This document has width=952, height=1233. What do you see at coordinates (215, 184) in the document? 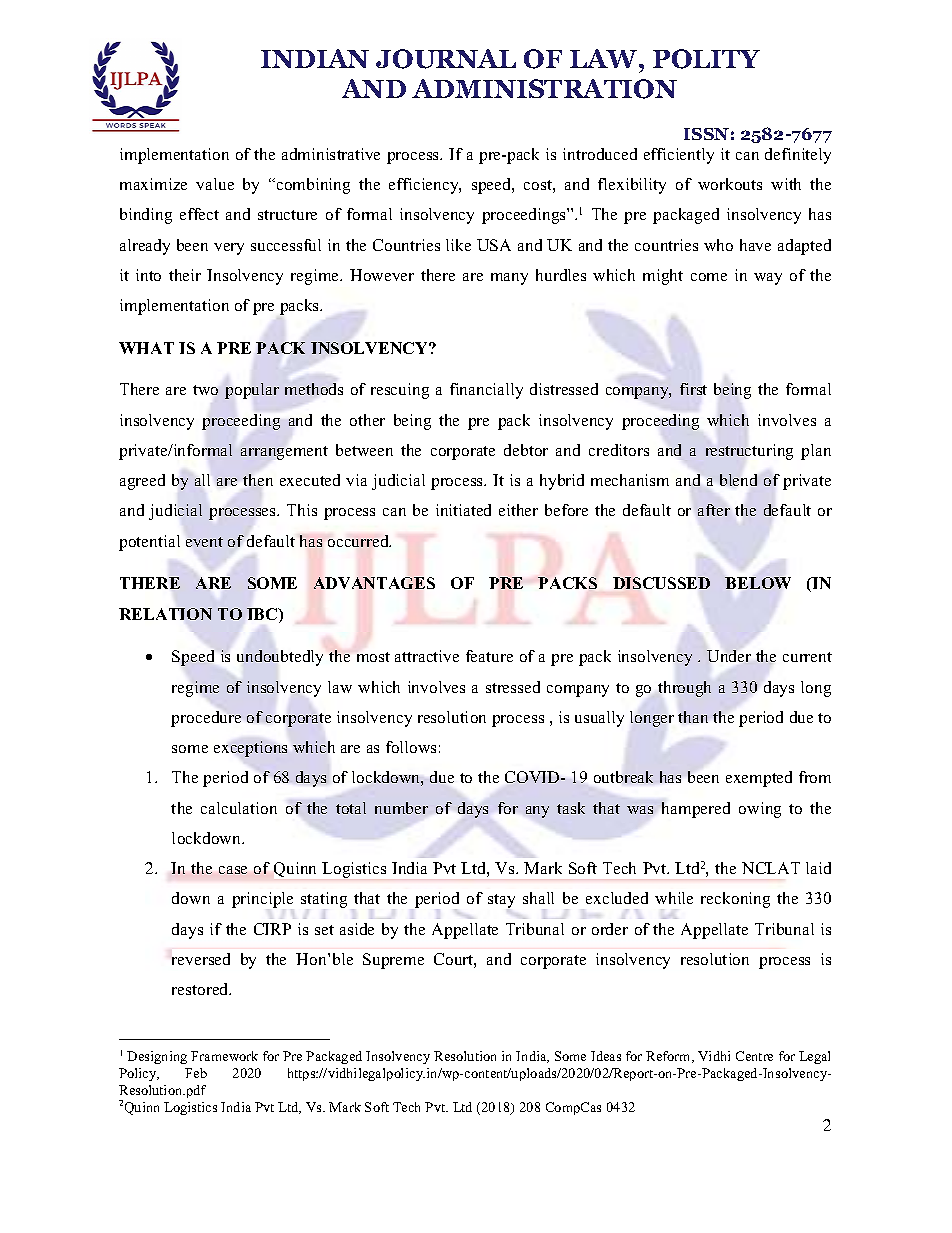
I see `value` at bounding box center [215, 184].
